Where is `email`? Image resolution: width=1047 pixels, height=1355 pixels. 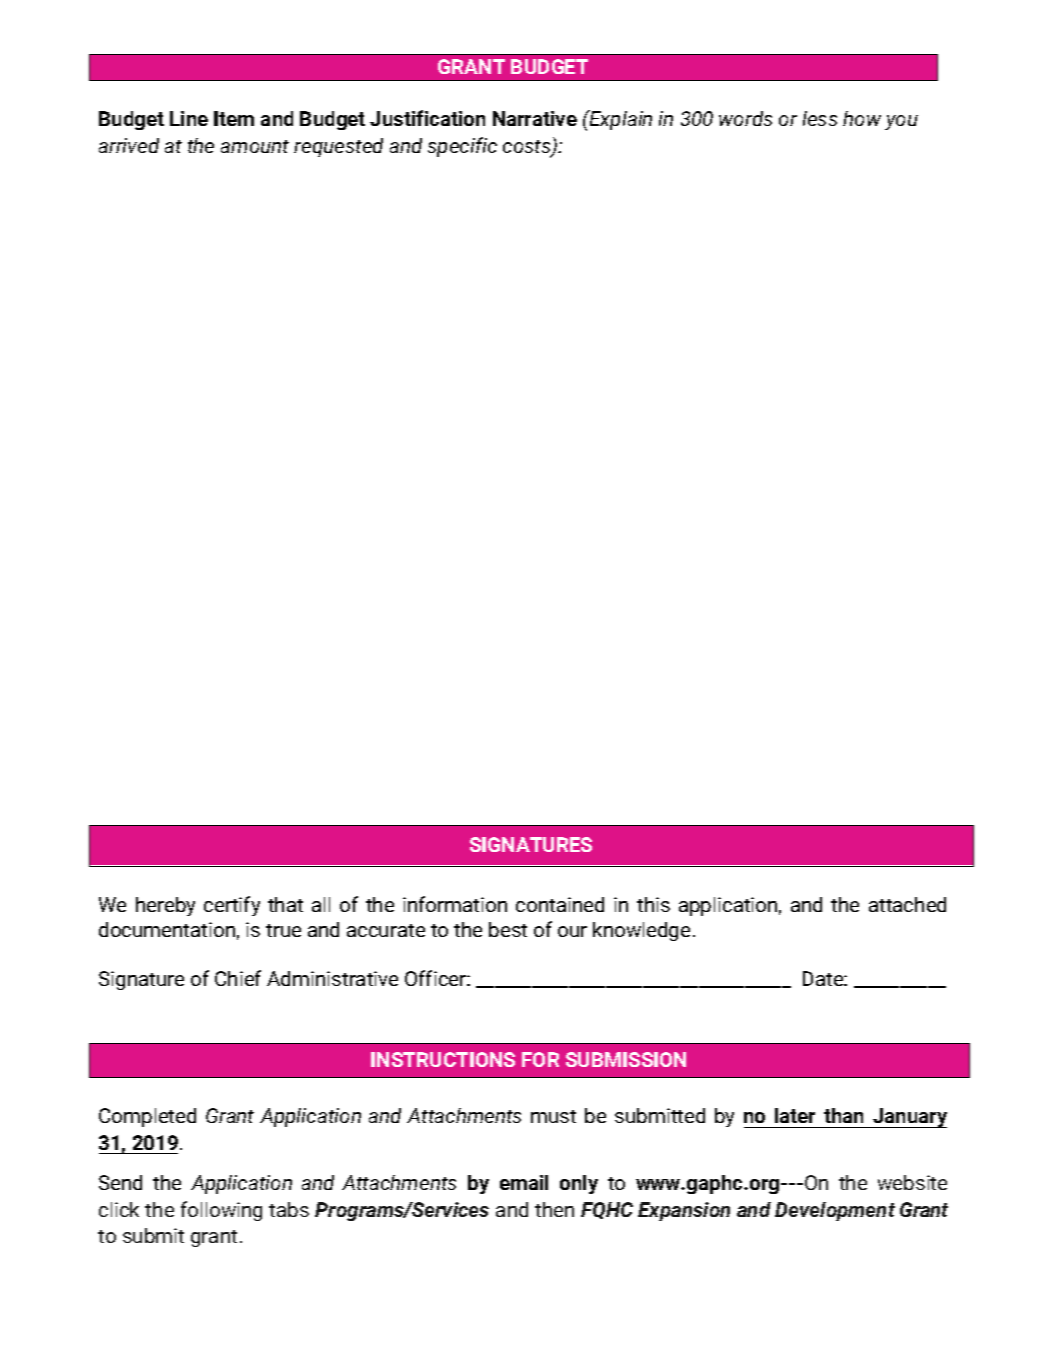 email is located at coordinates (524, 1182).
